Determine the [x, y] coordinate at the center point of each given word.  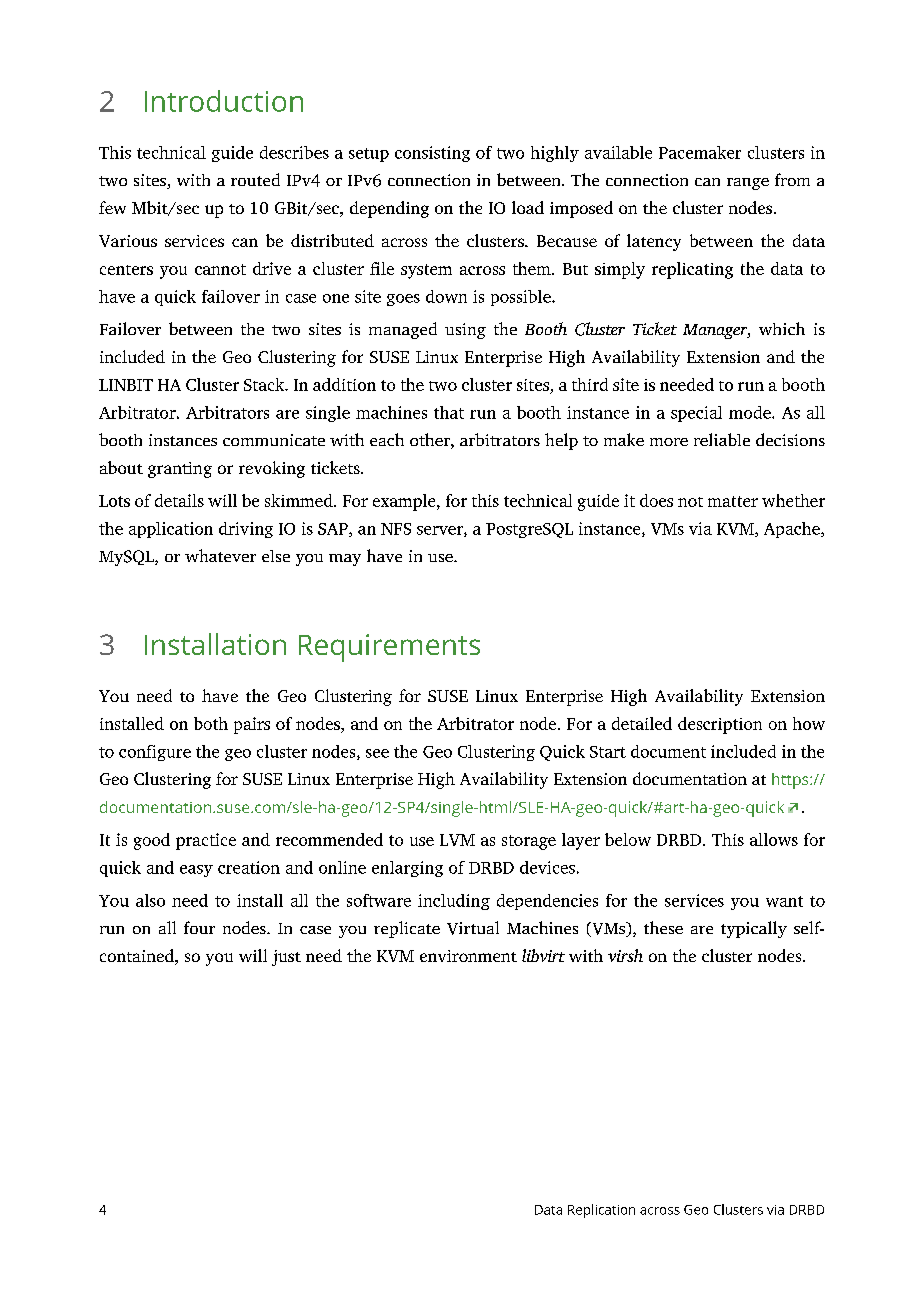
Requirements [389, 648]
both [211, 723]
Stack [265, 384]
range [748, 184]
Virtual [473, 928]
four [199, 927]
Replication [601, 1211]
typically [754, 929]
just [286, 958]
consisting [432, 154]
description [720, 725]
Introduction [224, 101]
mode [751, 412]
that [449, 412]
